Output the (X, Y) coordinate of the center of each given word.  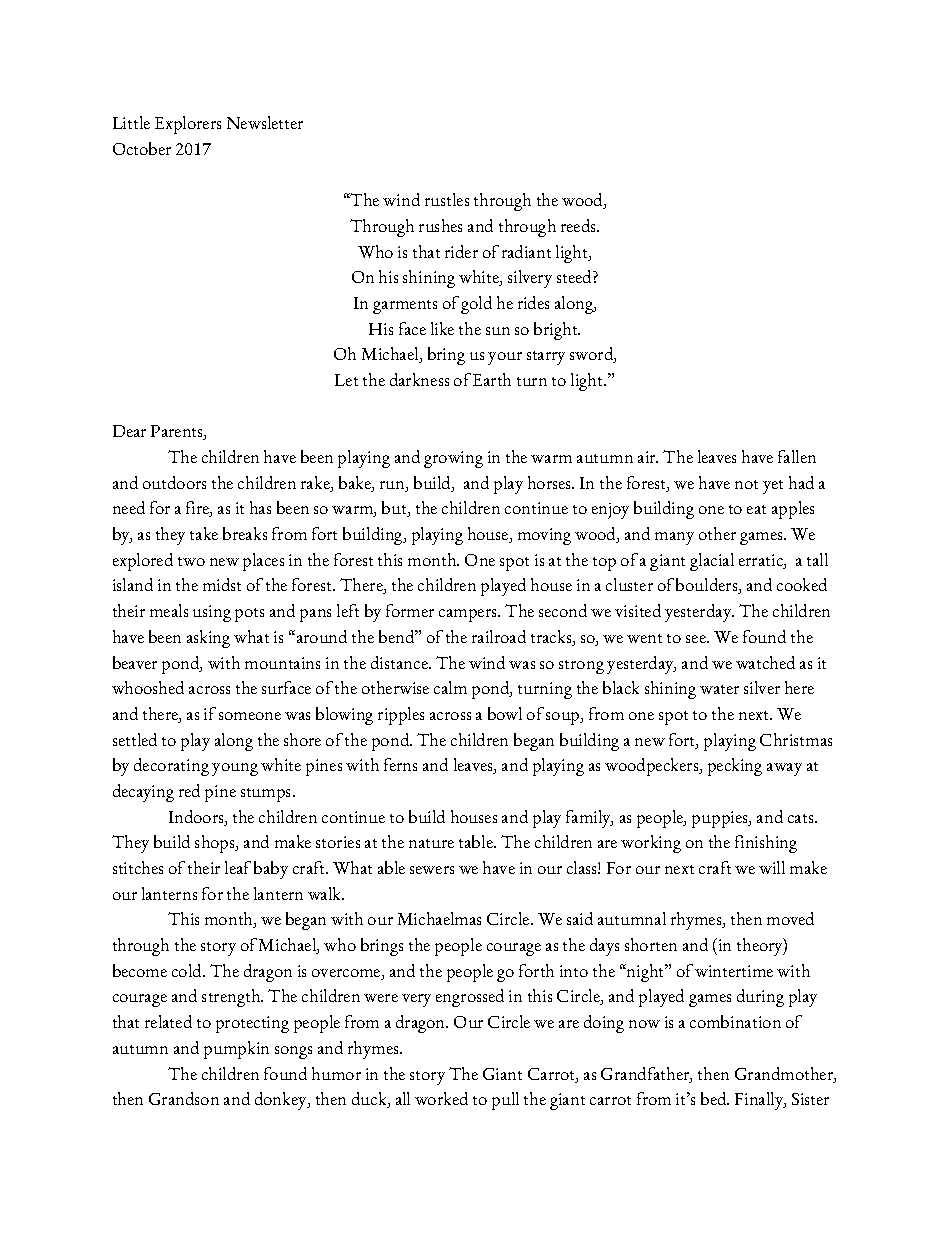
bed (715, 1098)
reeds (580, 225)
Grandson (184, 1098)
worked (441, 1098)
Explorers (188, 125)
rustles (447, 199)
